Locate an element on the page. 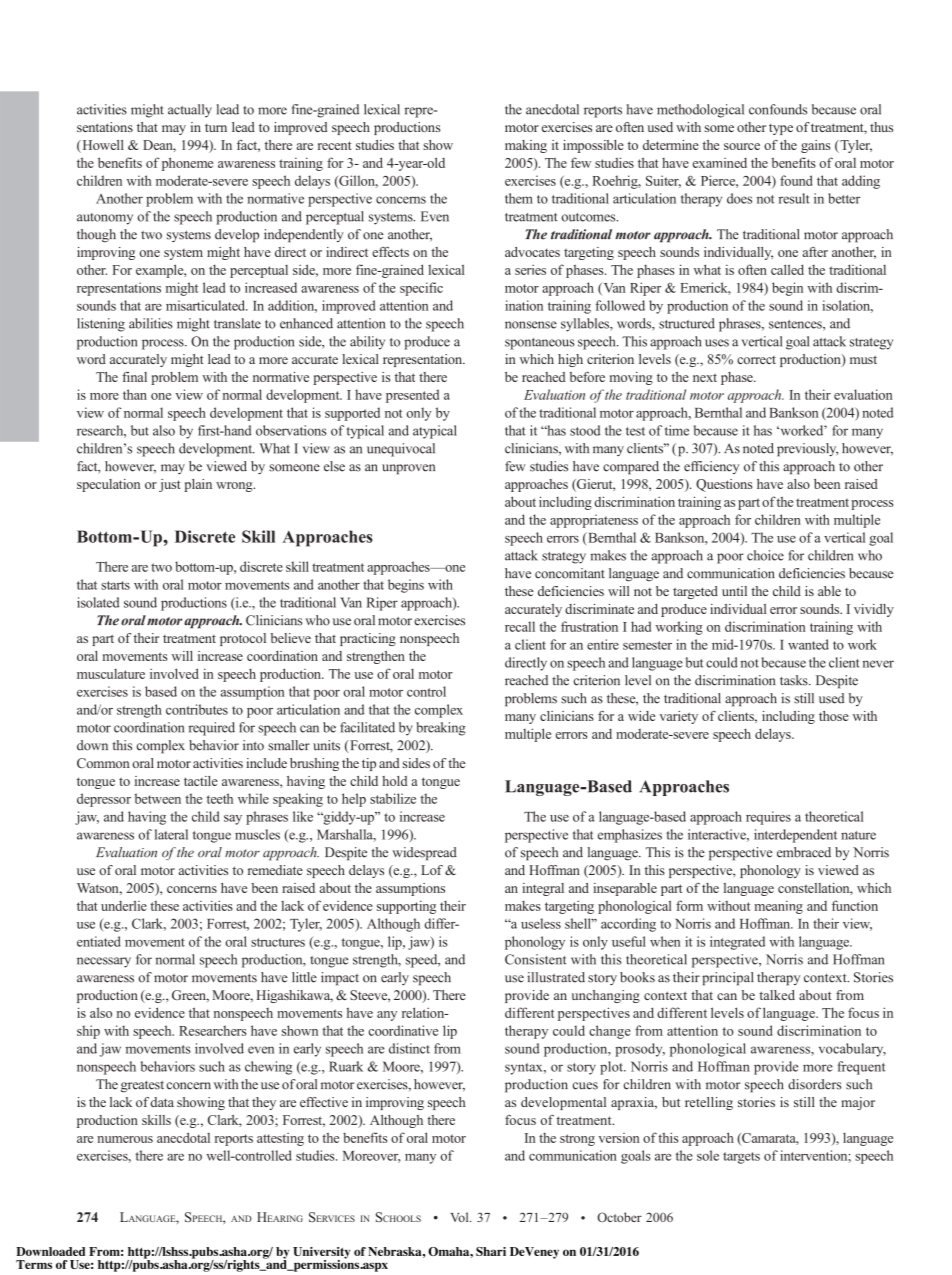  type is located at coordinates (781, 129).
